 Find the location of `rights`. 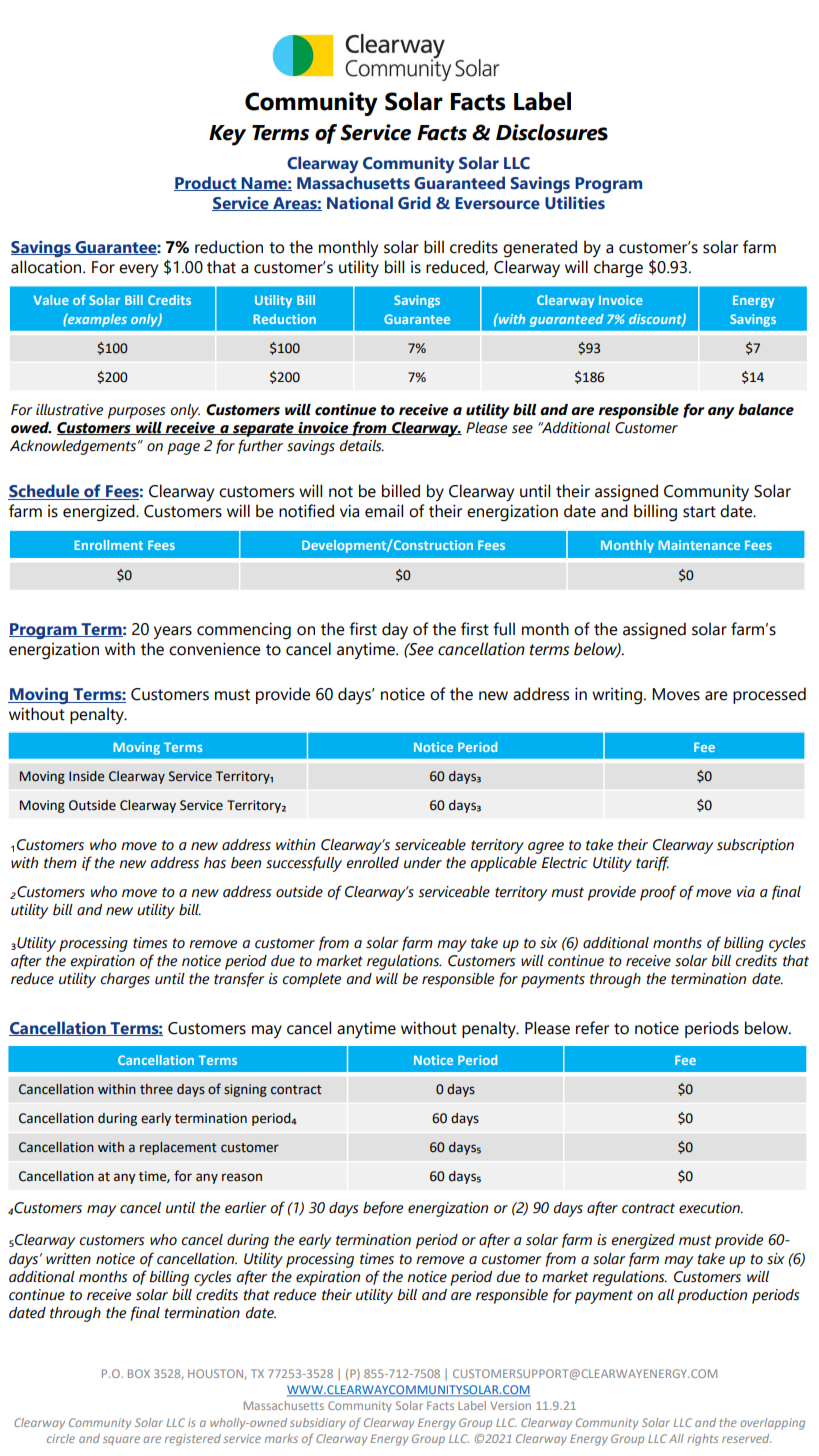

rights is located at coordinates (702, 1440).
